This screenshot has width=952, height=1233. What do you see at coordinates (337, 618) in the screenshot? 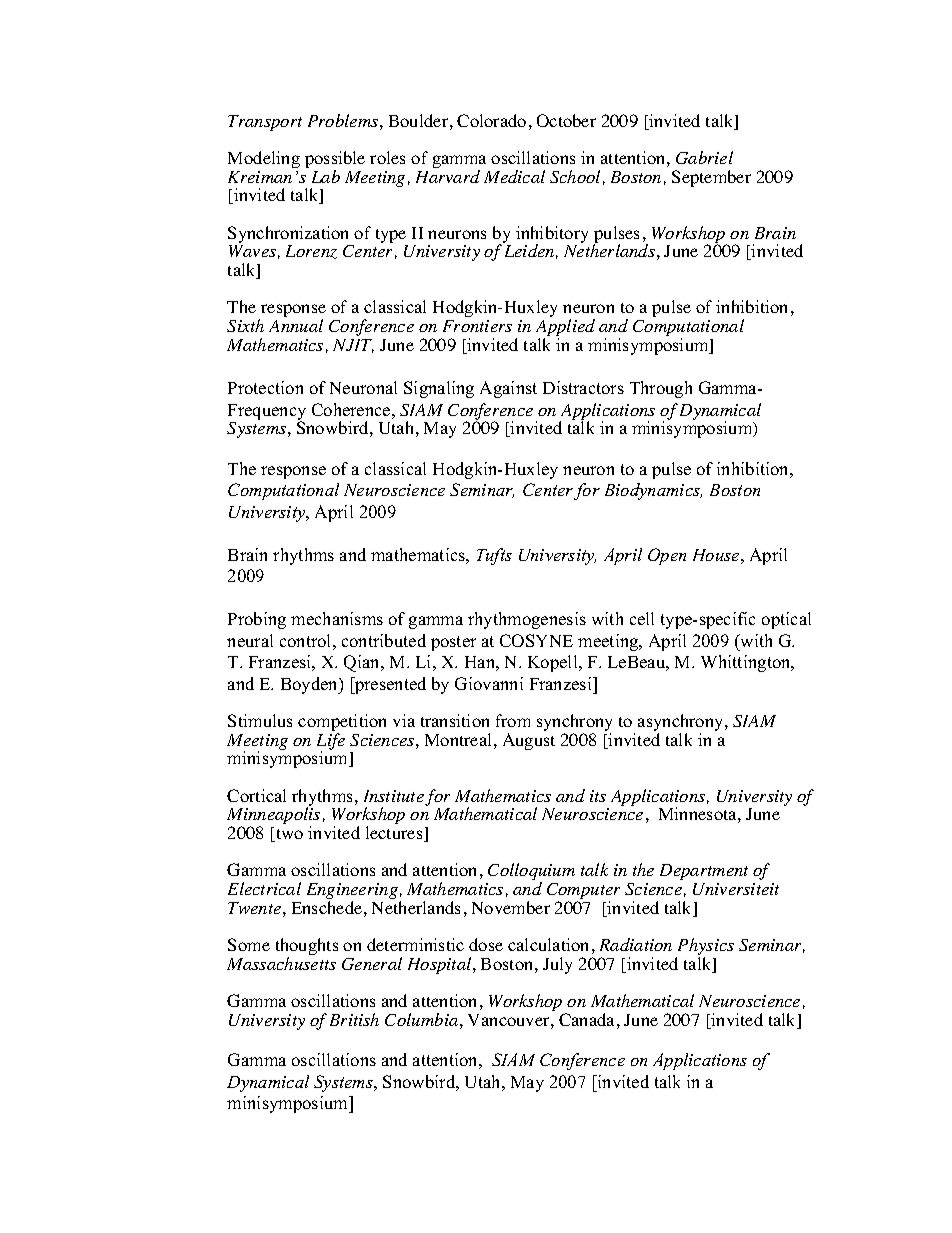
I see `mechanisms` at bounding box center [337, 618].
